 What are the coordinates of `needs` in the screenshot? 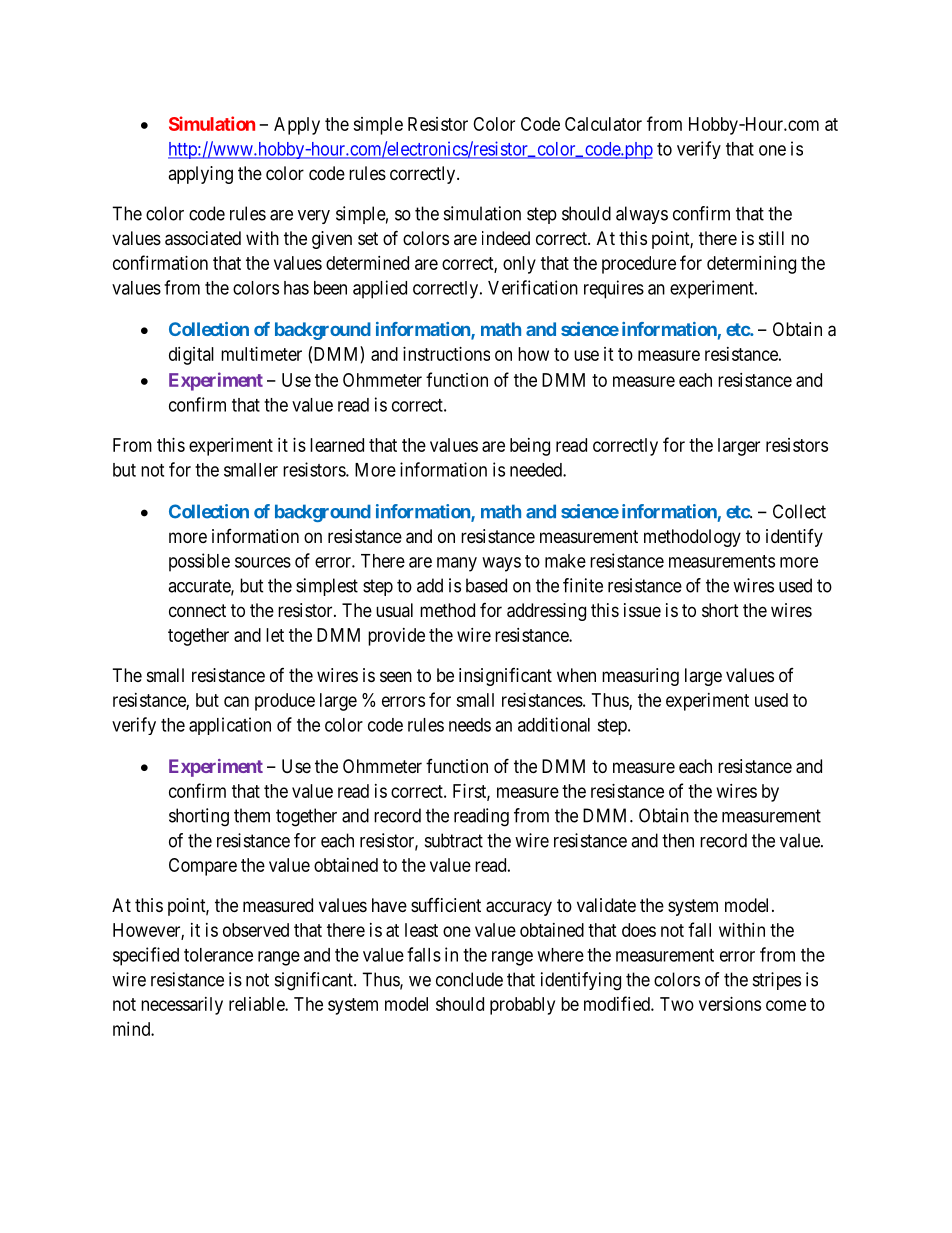 It's located at (470, 725).
